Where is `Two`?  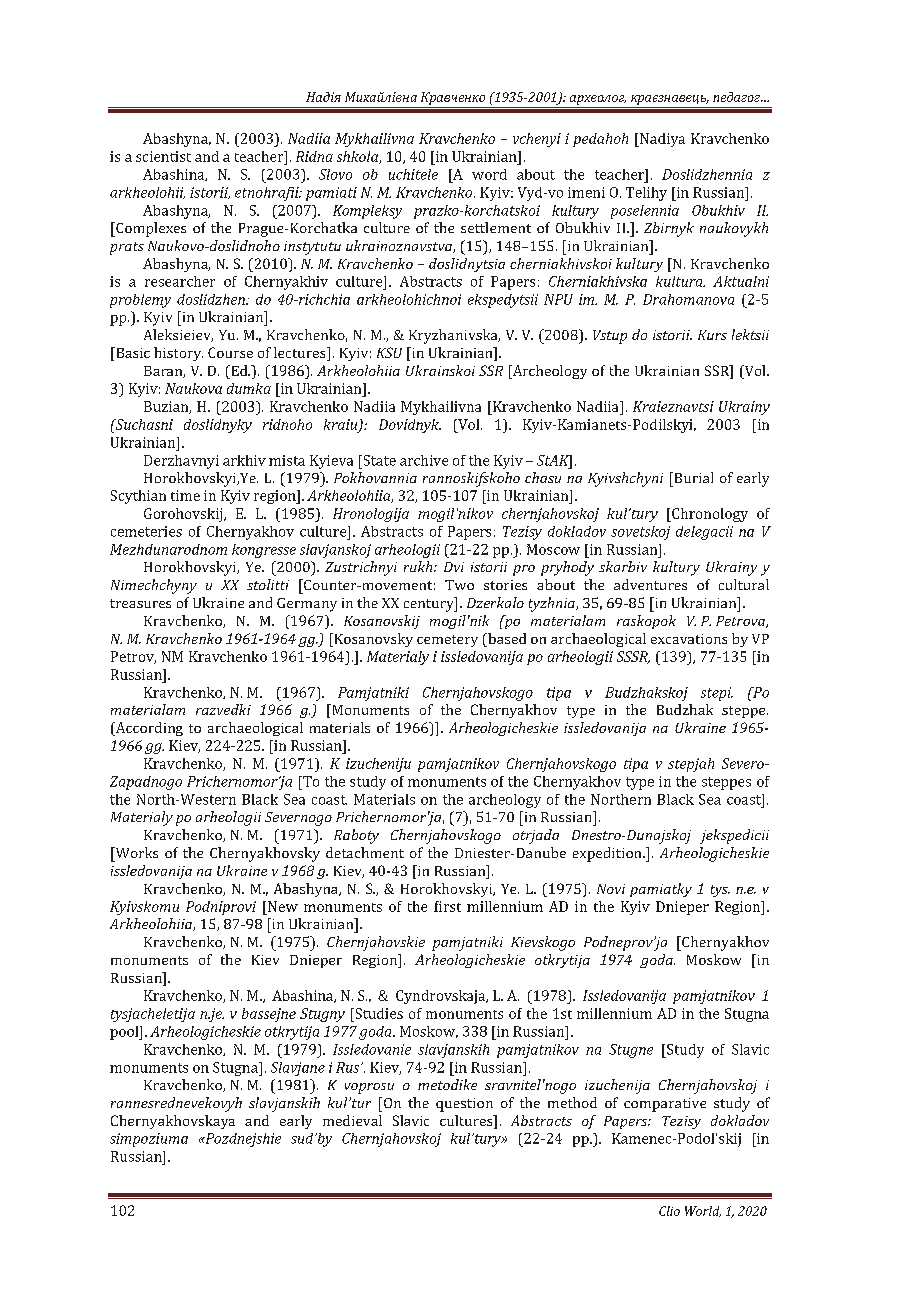 Two is located at coordinates (459, 585).
